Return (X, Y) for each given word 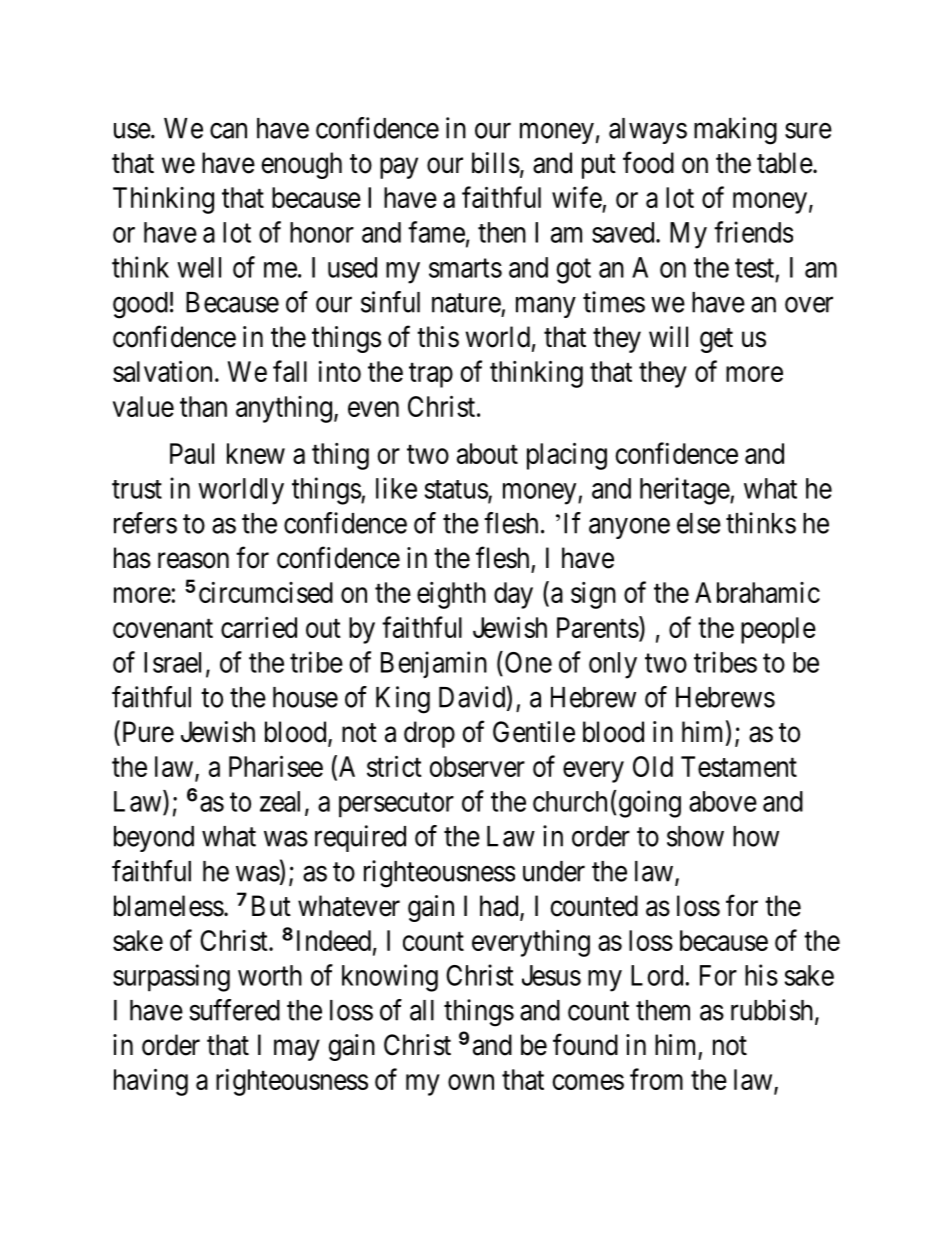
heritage (685, 491)
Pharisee (276, 766)
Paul (192, 453)
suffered (235, 1010)
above (723, 801)
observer (477, 766)
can (228, 131)
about (487, 453)
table (785, 163)
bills (496, 163)
